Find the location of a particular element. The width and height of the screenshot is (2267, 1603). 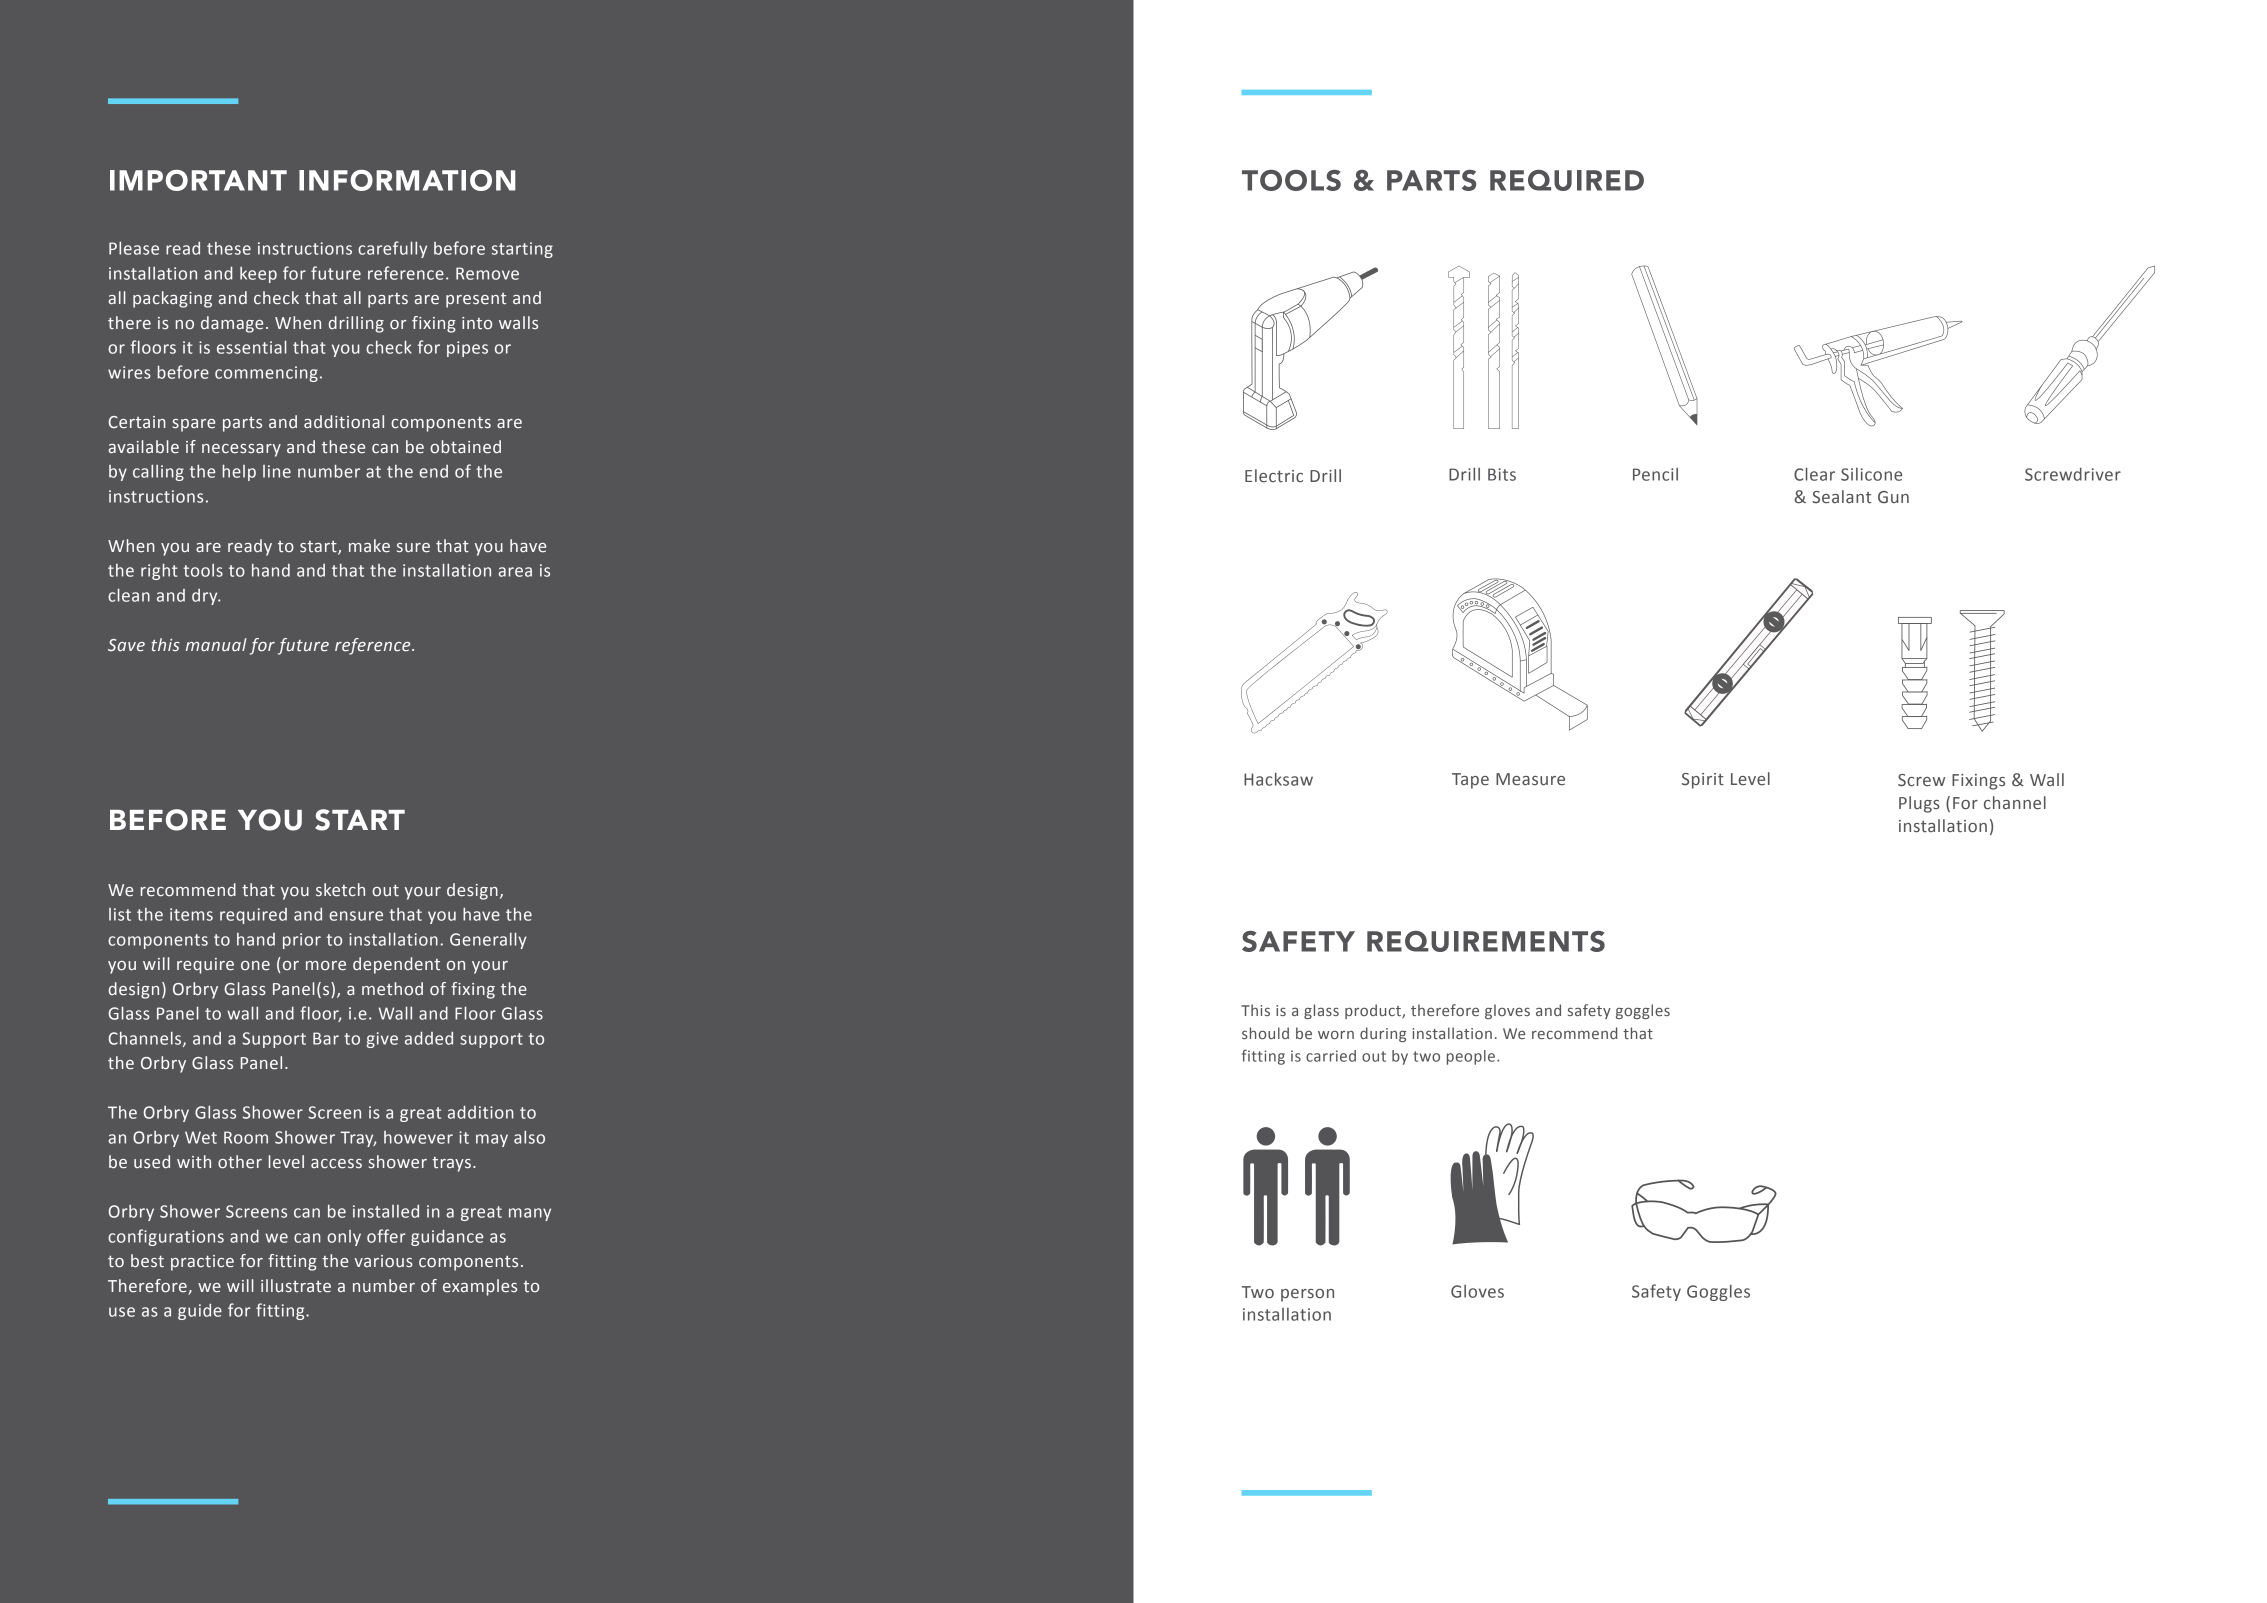

Spirit is located at coordinates (1703, 781).
